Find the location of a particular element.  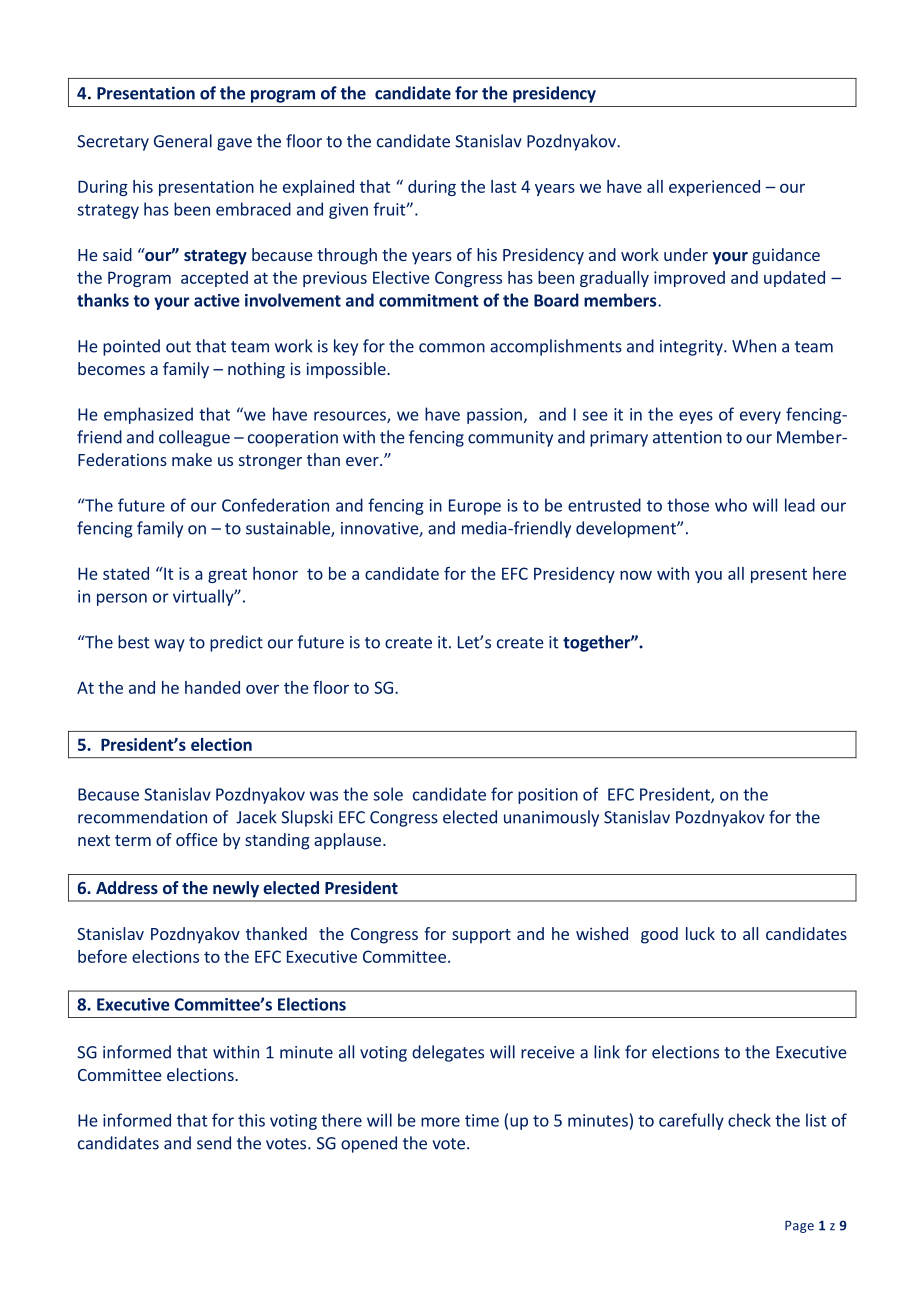

Page is located at coordinates (799, 1226).
